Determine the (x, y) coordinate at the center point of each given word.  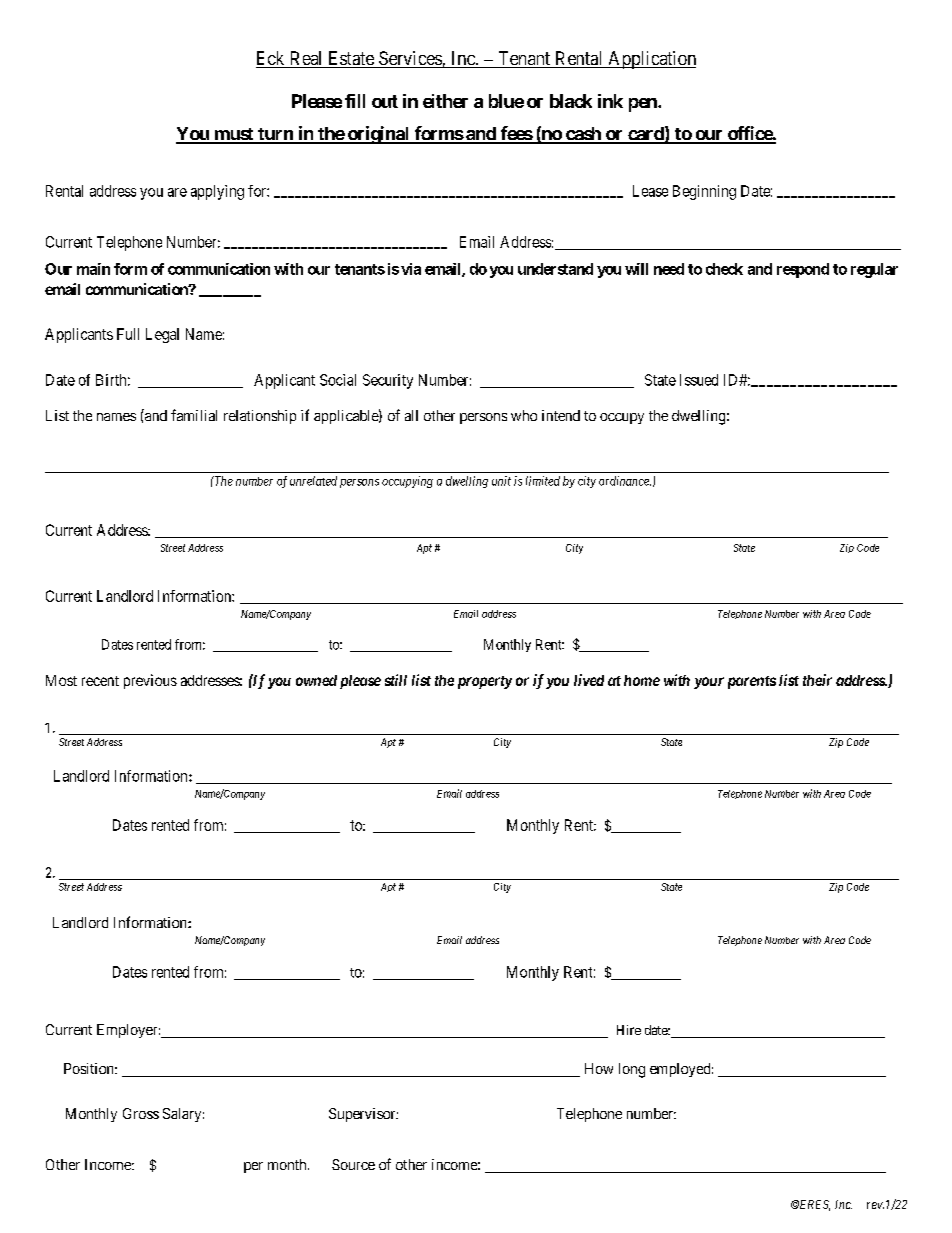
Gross (141, 1113)
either (445, 101)
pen (644, 105)
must (234, 135)
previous (150, 681)
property (485, 682)
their (817, 680)
